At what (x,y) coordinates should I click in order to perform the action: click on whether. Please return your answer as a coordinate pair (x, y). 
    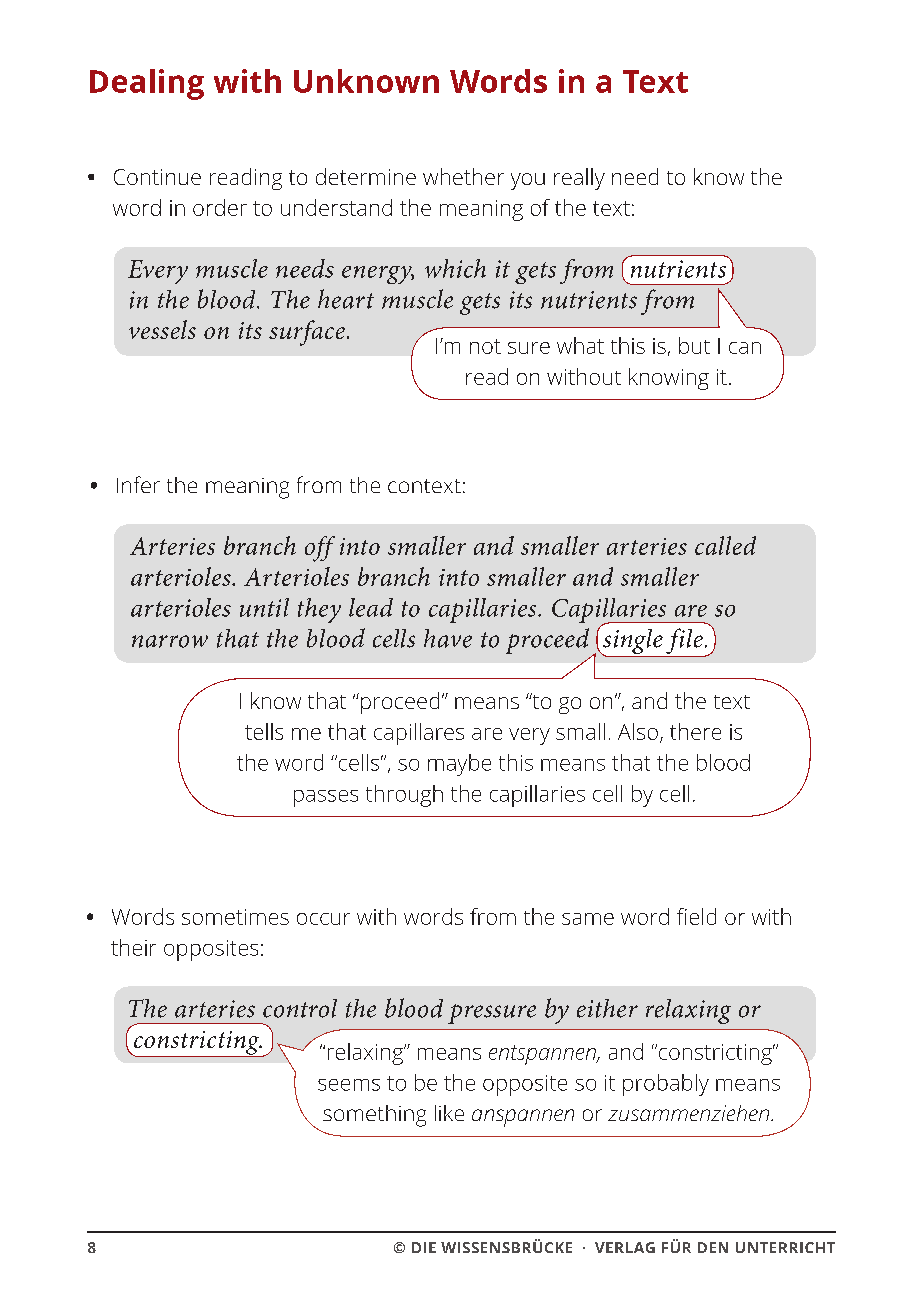
    Looking at the image, I should click on (463, 176).
